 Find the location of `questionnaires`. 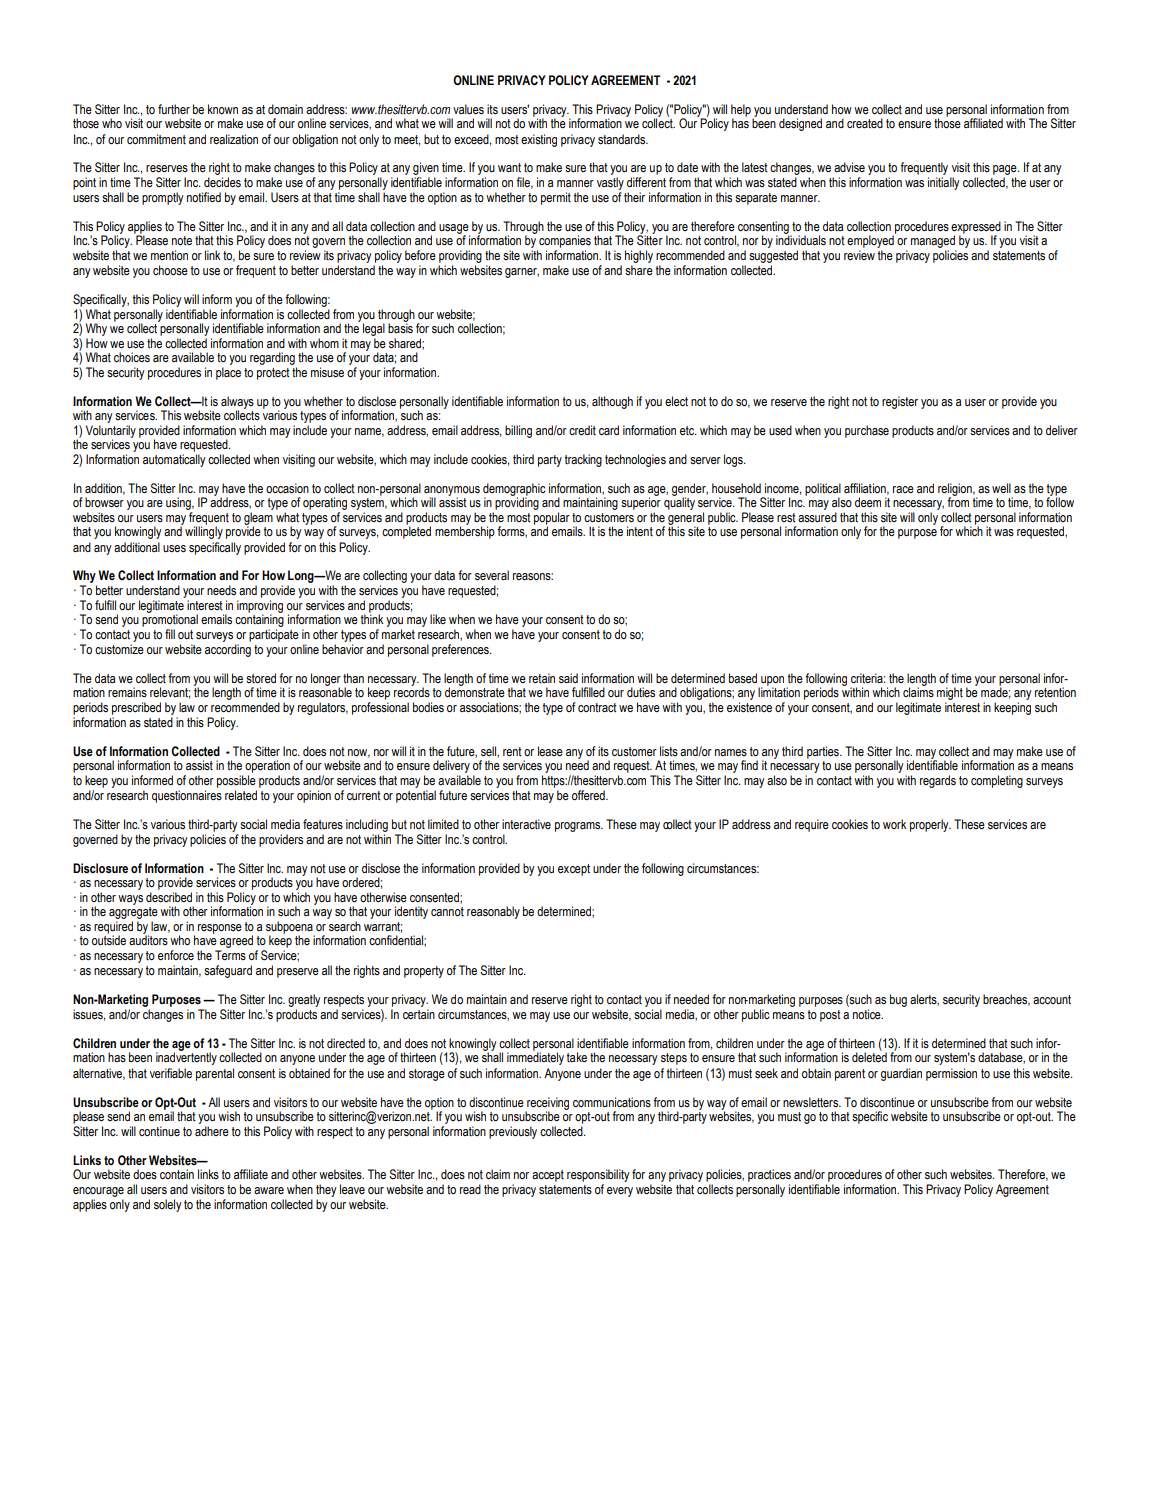

questionnaires is located at coordinates (187, 796).
